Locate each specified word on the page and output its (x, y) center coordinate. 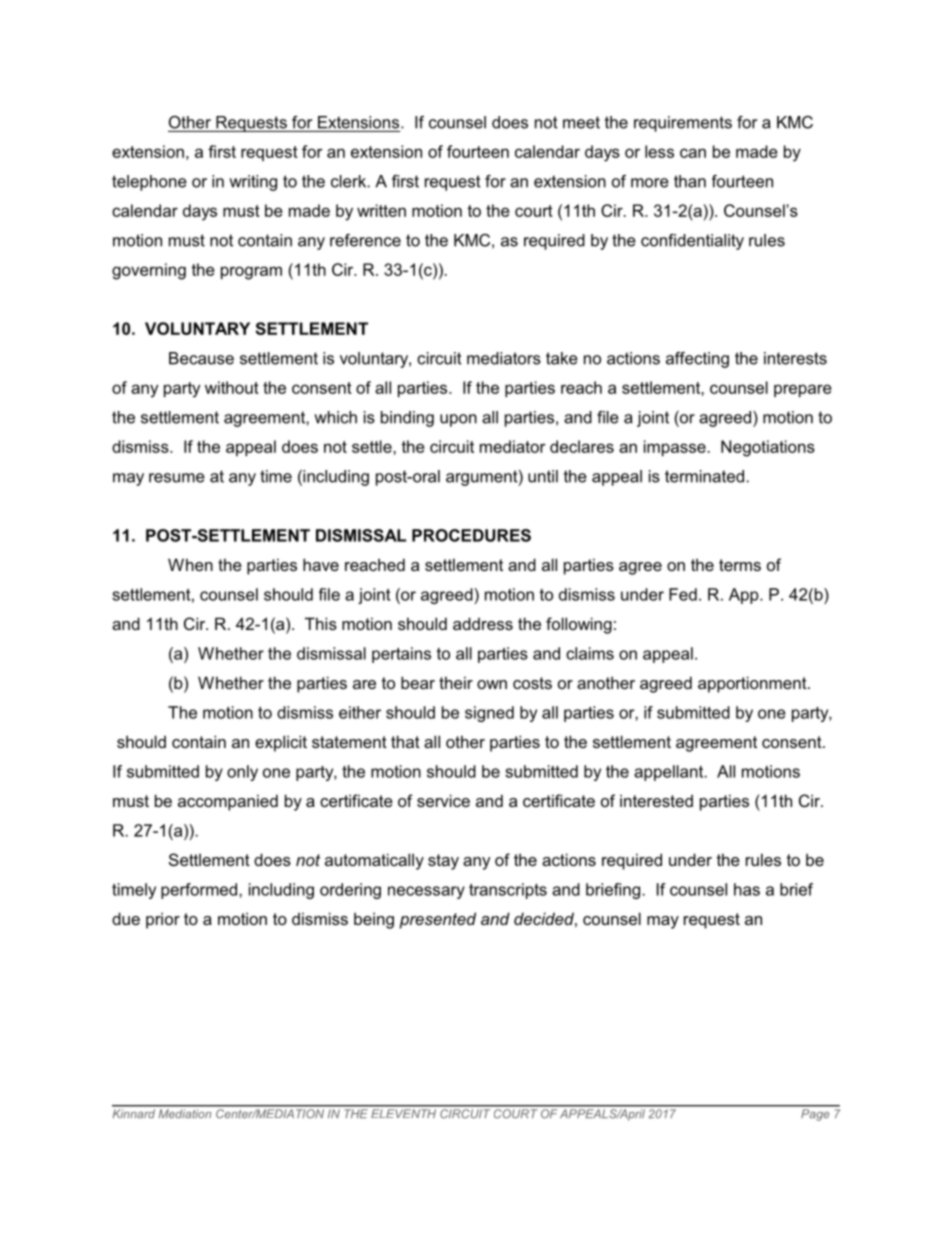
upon (458, 420)
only (242, 773)
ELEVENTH (404, 1113)
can (693, 153)
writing (253, 183)
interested (656, 800)
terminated (704, 476)
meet (581, 122)
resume (177, 478)
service (443, 800)
